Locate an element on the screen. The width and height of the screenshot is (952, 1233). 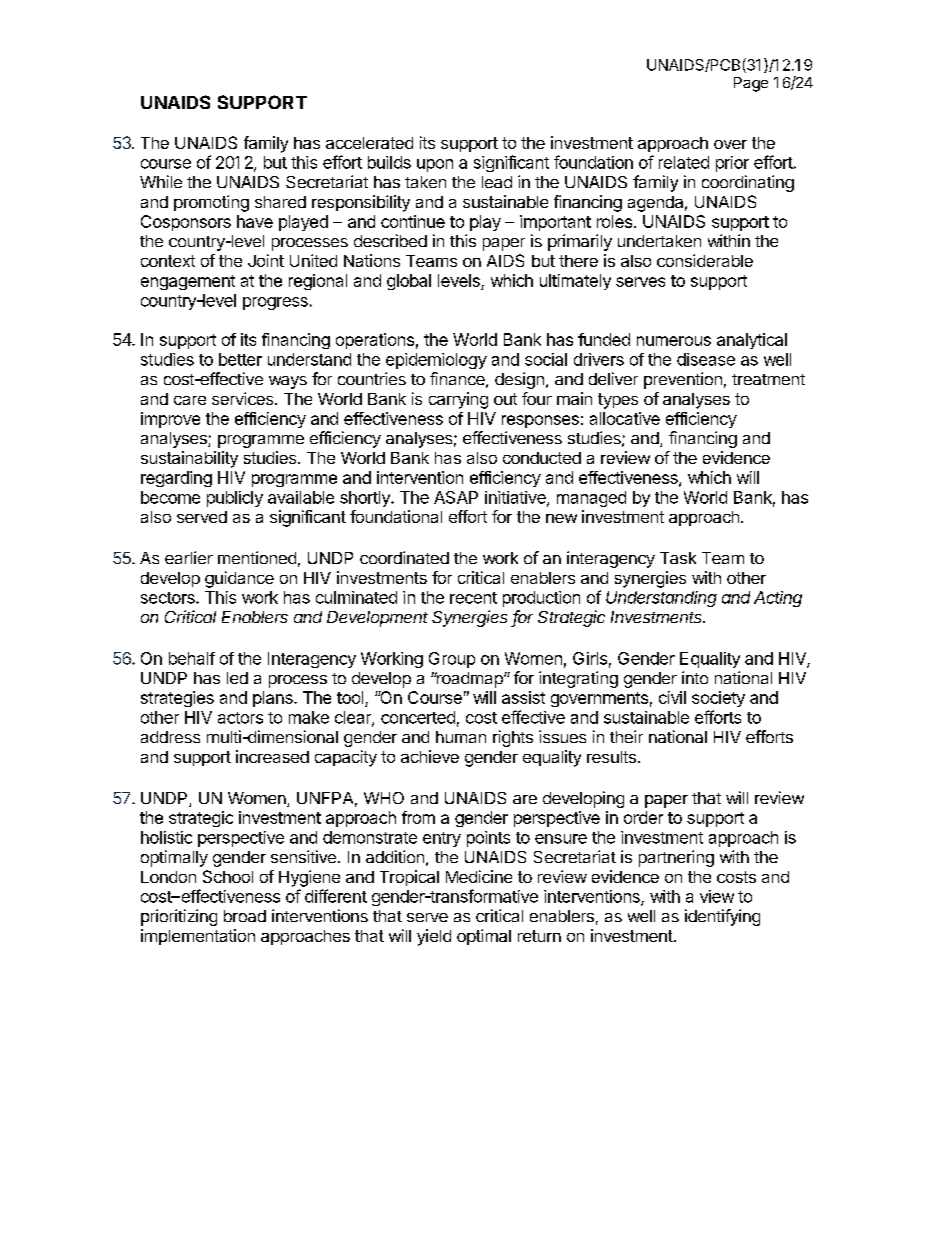
upon is located at coordinates (435, 165).
